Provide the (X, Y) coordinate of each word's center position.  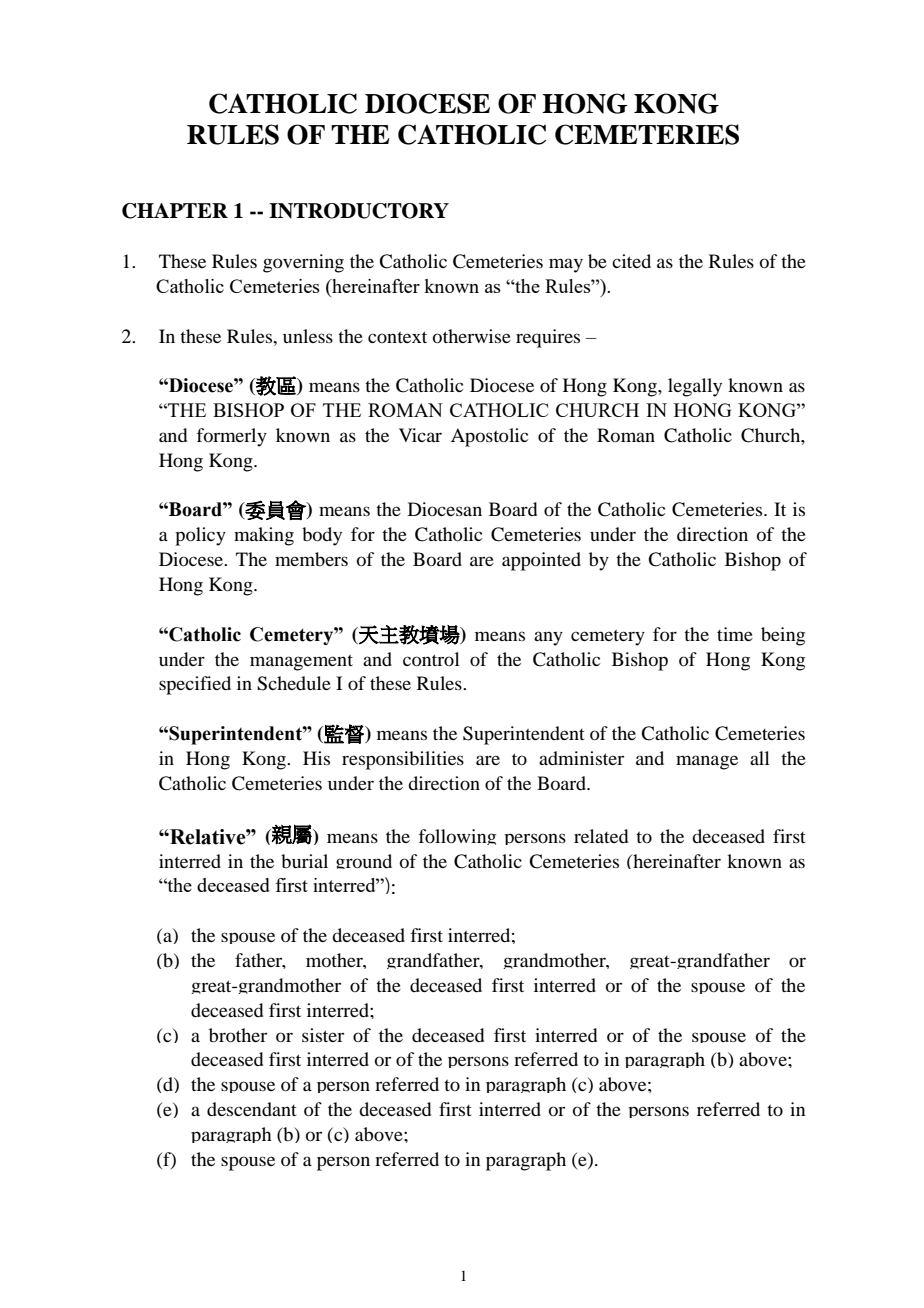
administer (581, 758)
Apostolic (489, 437)
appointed (541, 561)
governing (303, 263)
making (264, 536)
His (316, 758)
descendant (252, 1109)
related (601, 836)
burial (304, 861)
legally (695, 387)
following (457, 837)
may (566, 265)
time (735, 634)
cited (631, 261)
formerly (231, 437)
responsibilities (403, 760)
